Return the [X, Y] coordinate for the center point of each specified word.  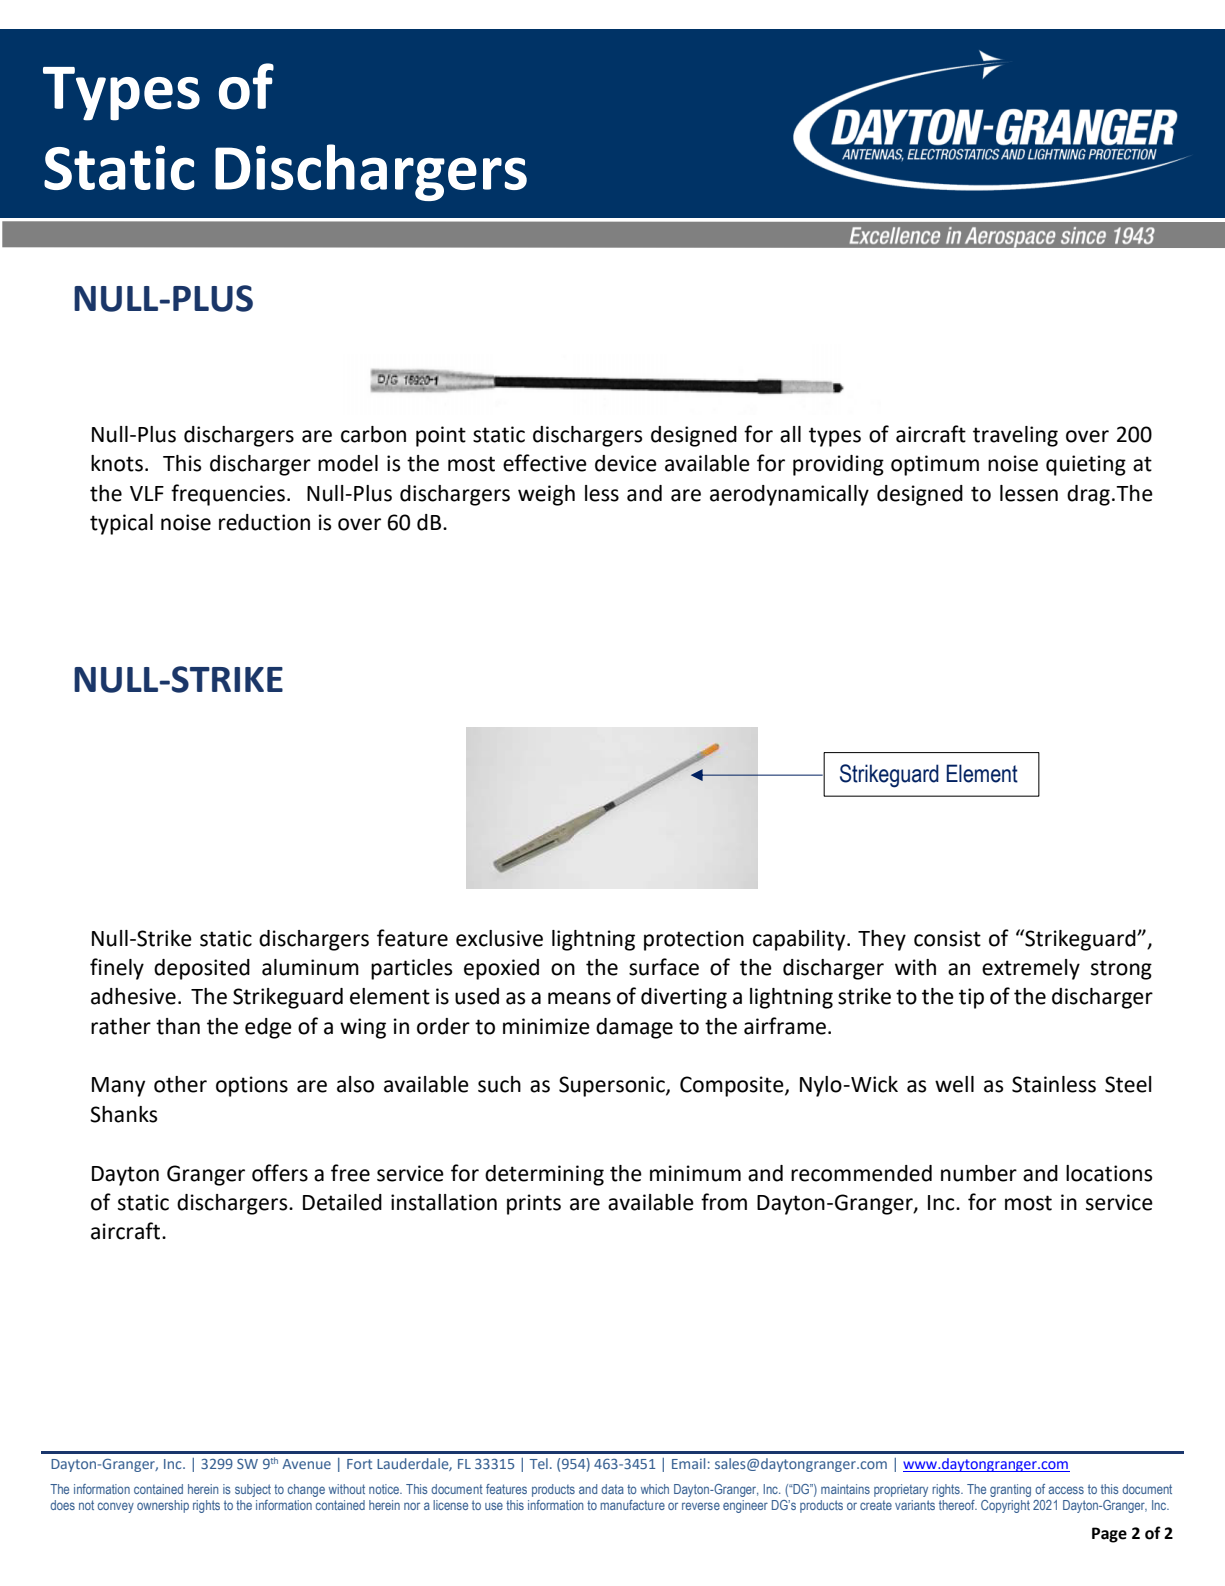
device [626, 463]
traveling [1015, 436]
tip [971, 998]
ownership [163, 1506]
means [579, 998]
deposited [202, 969]
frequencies [228, 495]
